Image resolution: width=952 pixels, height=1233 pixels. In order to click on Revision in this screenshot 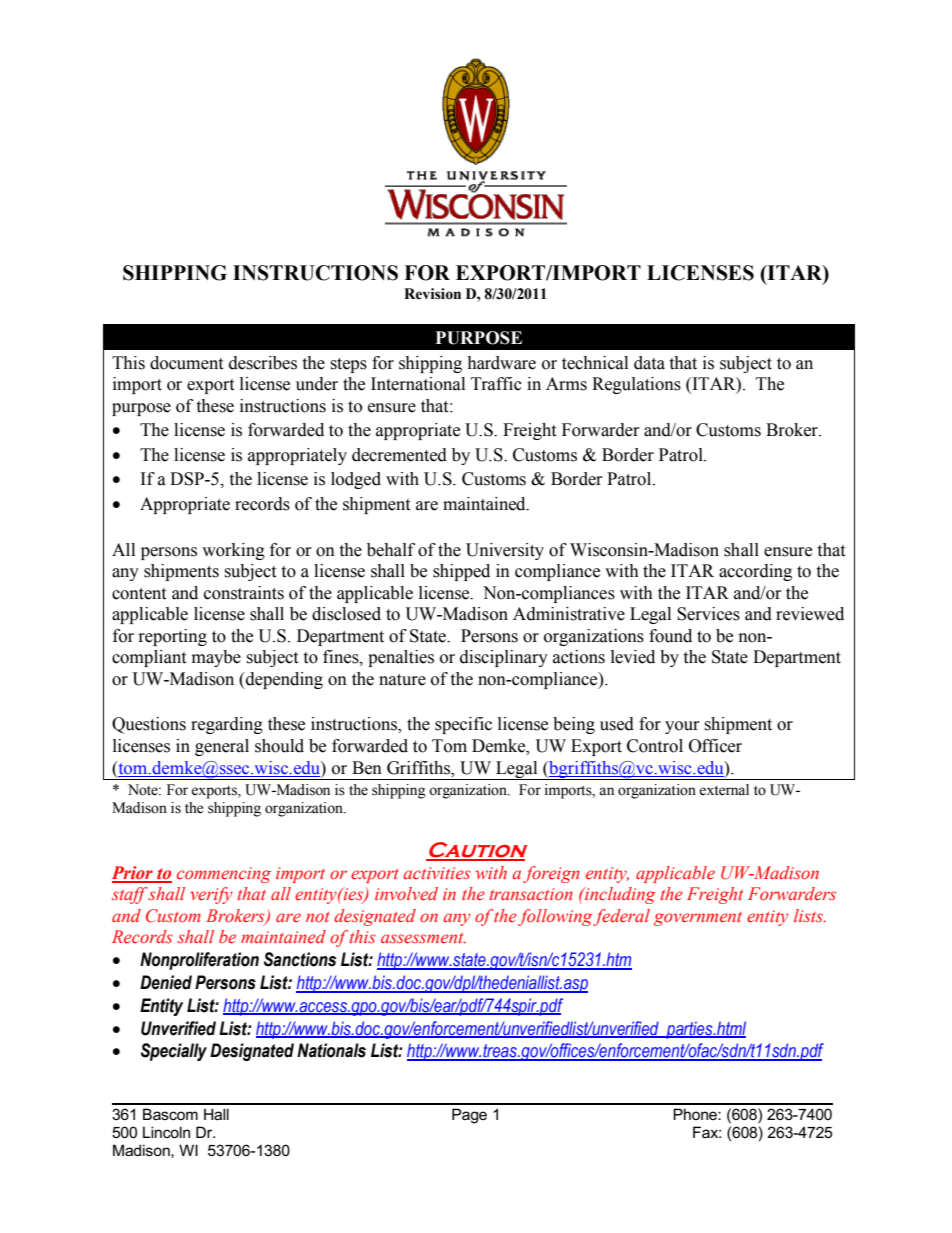, I will do `click(432, 294)`.
